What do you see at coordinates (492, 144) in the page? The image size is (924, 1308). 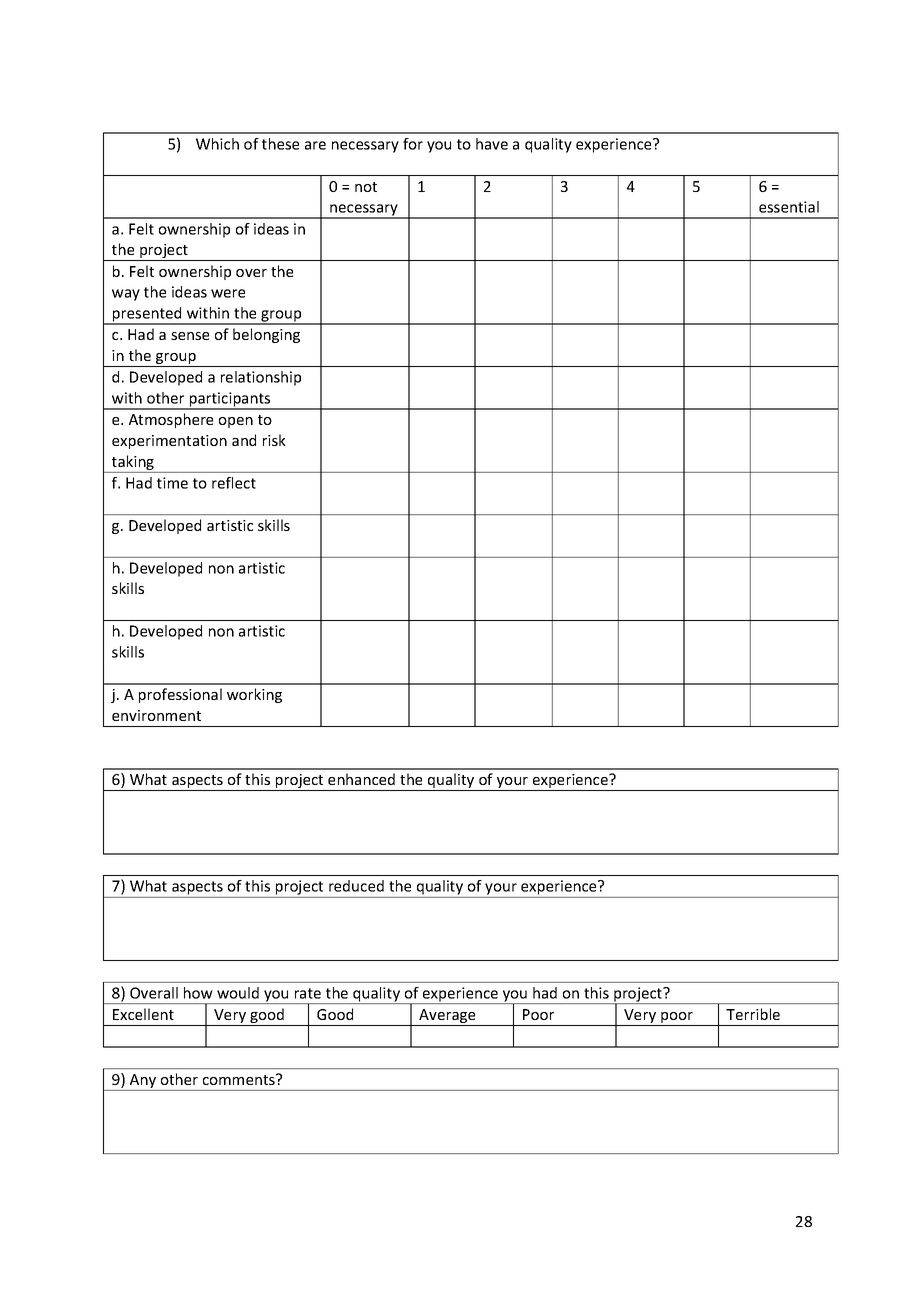 I see `have` at bounding box center [492, 144].
